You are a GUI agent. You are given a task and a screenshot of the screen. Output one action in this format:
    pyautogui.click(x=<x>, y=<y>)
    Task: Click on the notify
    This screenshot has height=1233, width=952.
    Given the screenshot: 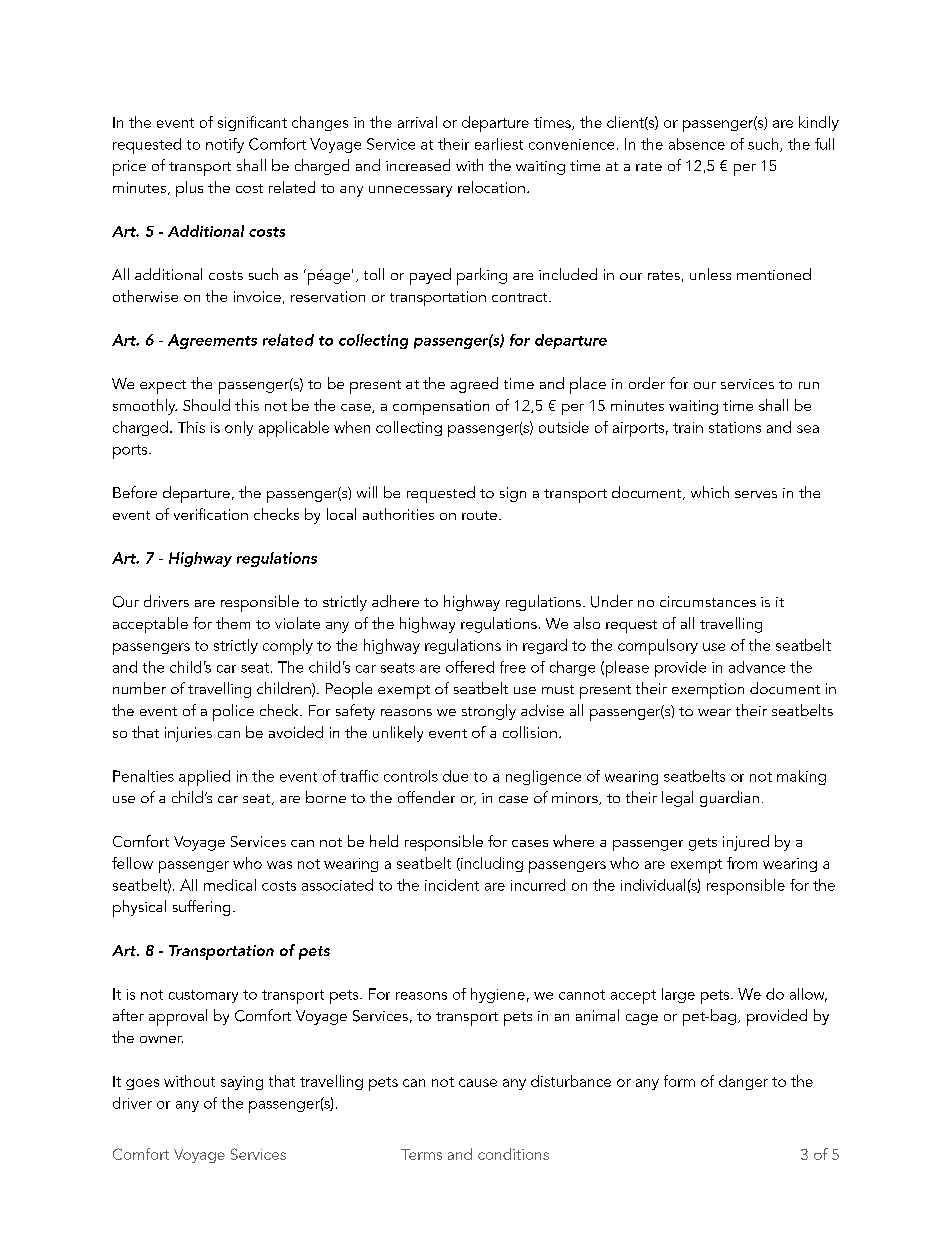 What is the action you would take?
    pyautogui.click(x=225, y=145)
